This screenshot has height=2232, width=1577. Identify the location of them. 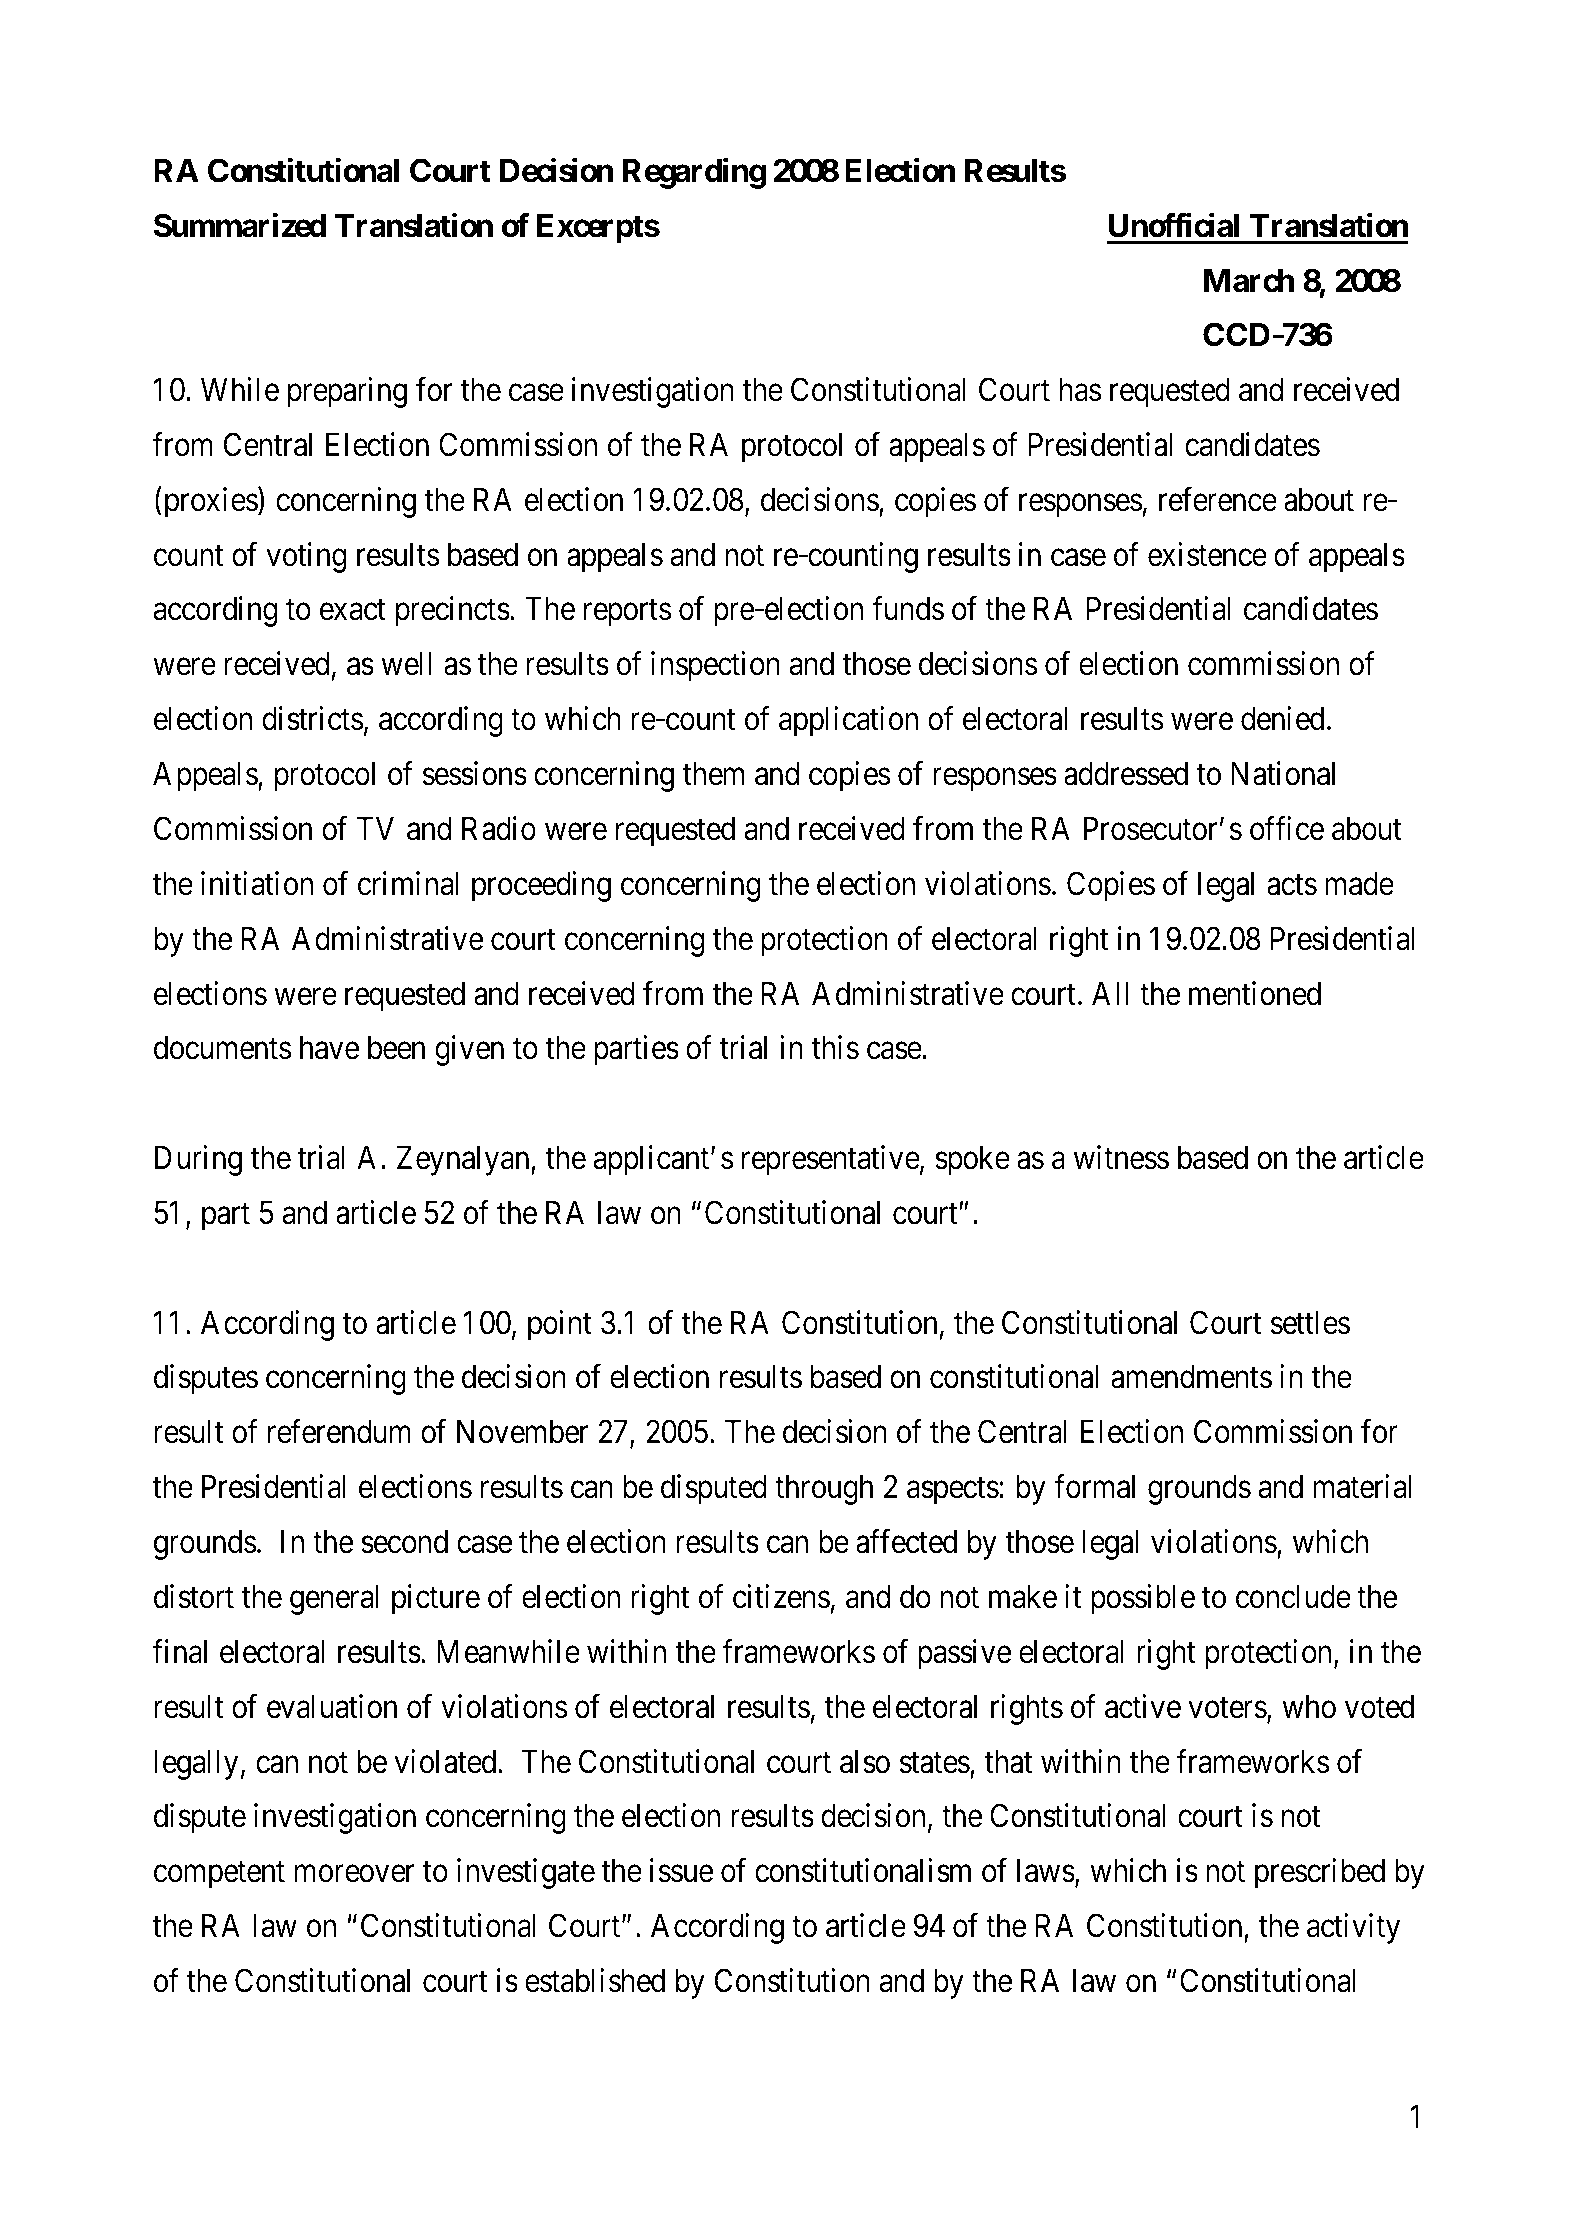
(713, 774).
